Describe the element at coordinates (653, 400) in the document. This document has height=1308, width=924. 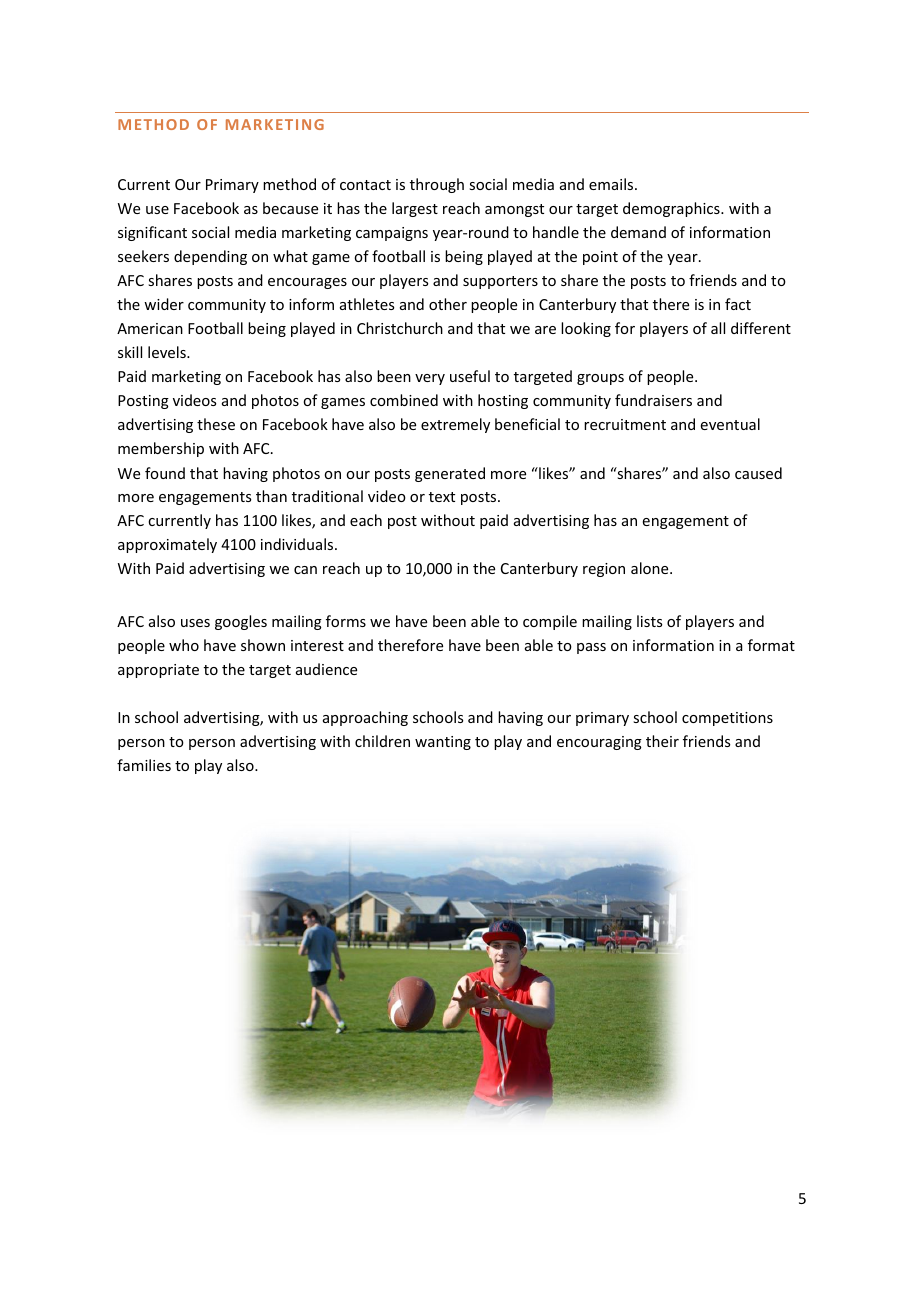
I see `fundraisers` at that location.
